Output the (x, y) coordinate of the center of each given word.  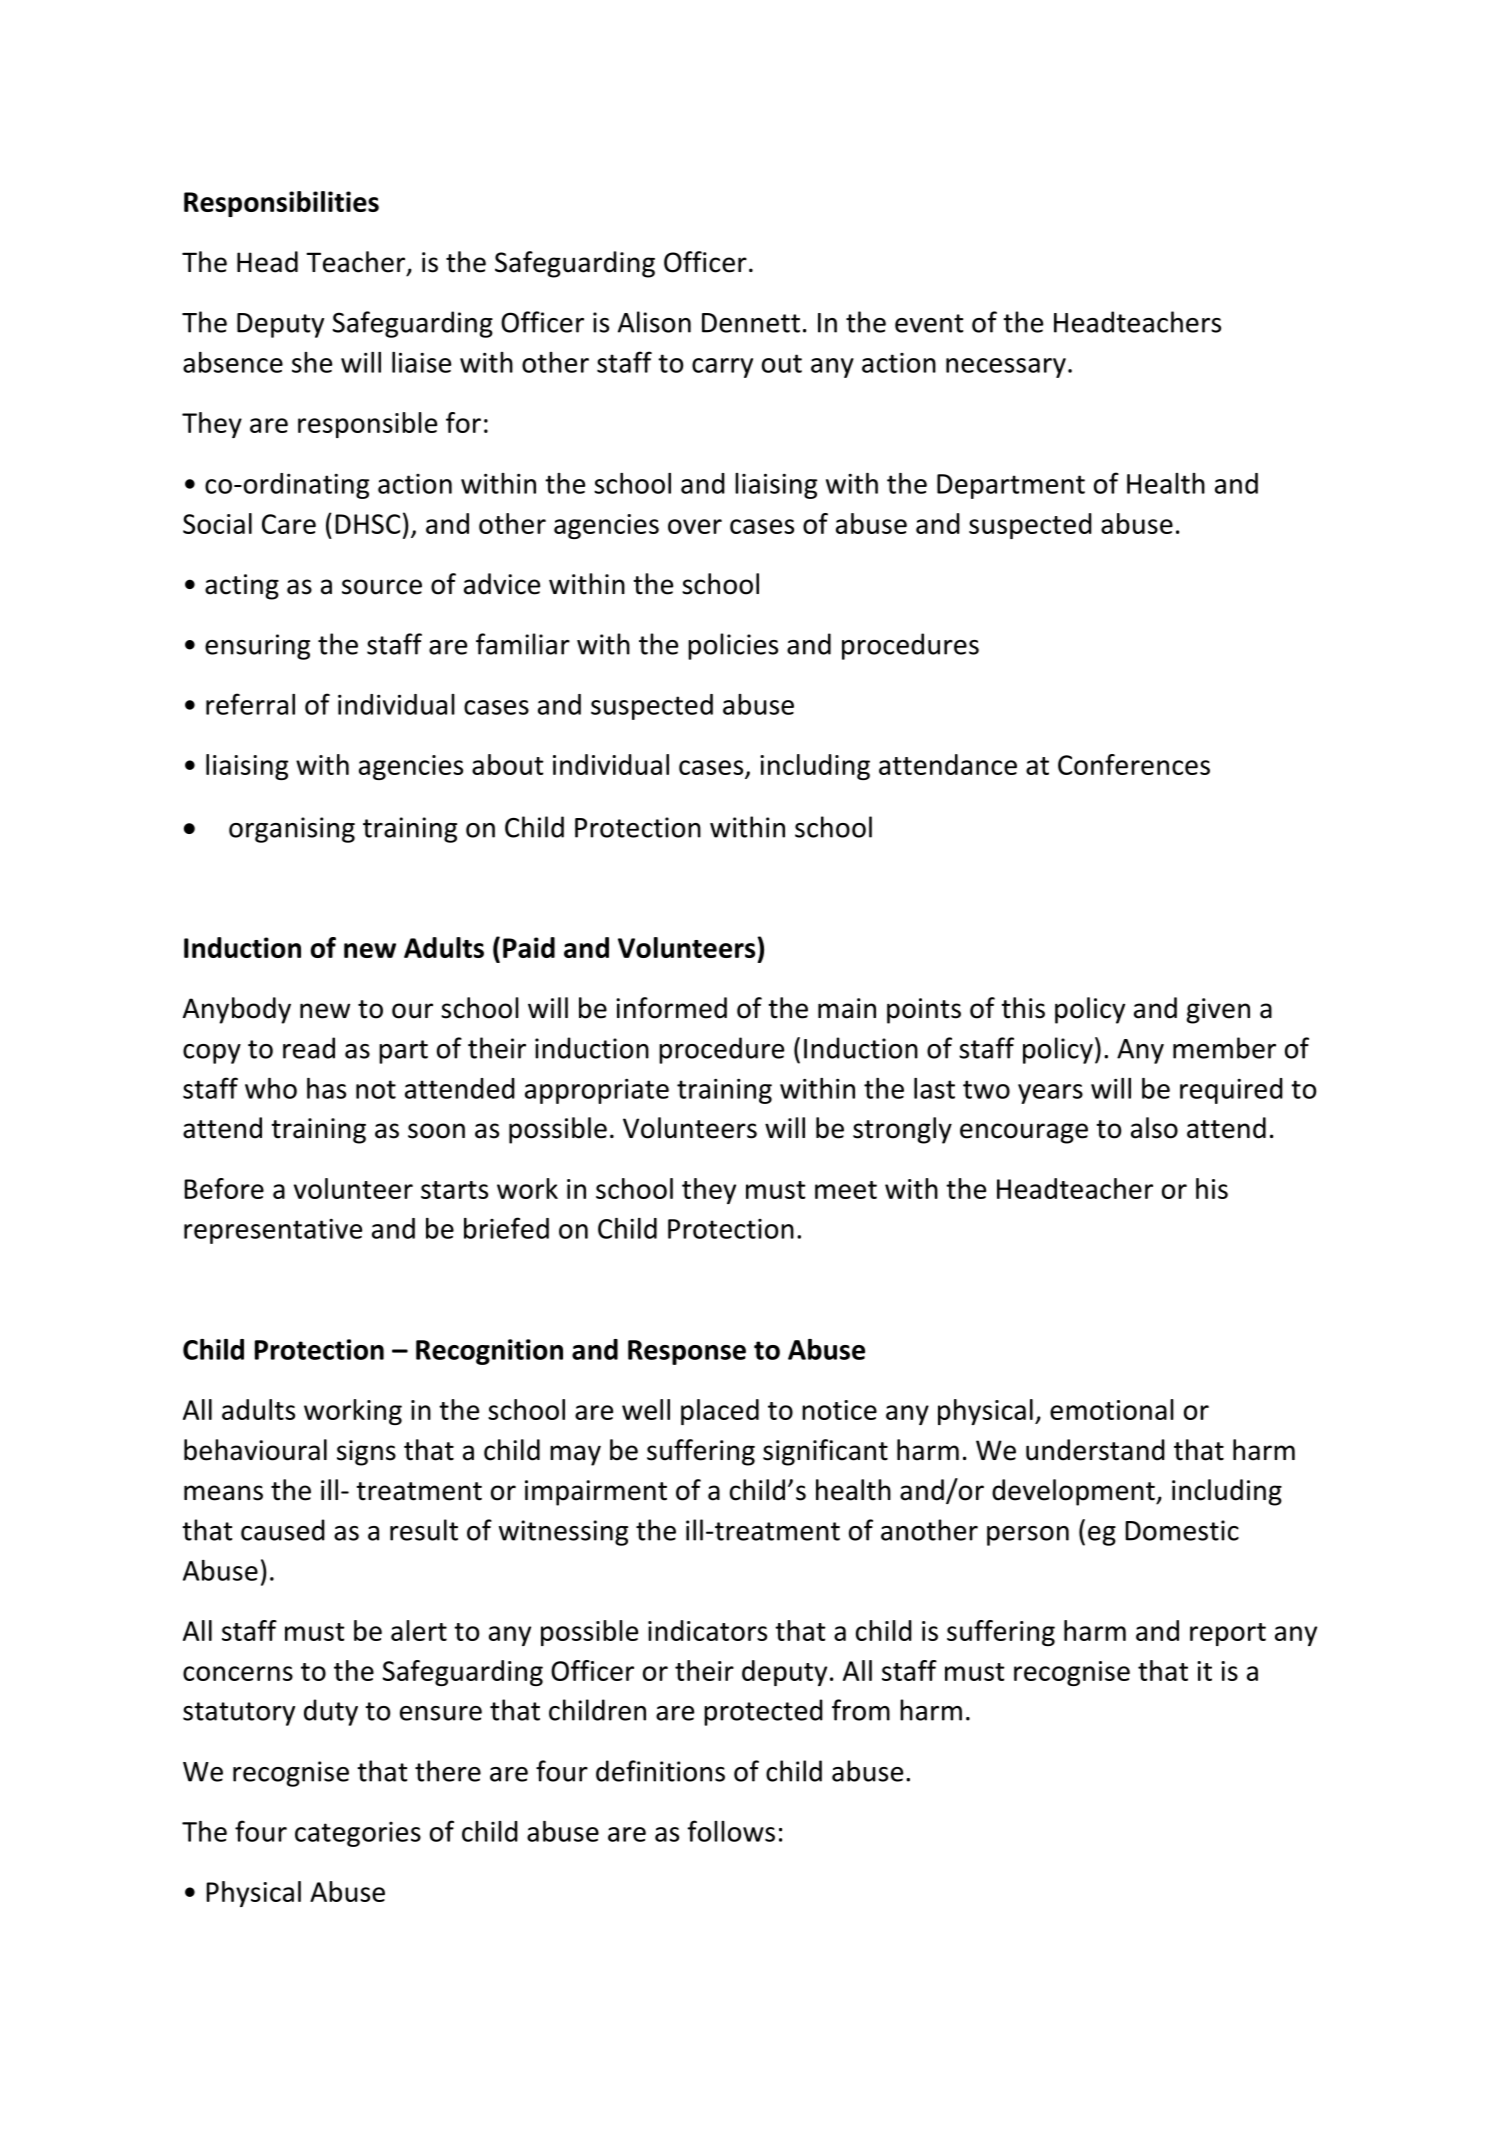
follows (731, 1831)
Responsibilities (281, 204)
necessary (1006, 368)
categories (358, 1834)
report (1228, 1634)
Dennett (751, 323)
